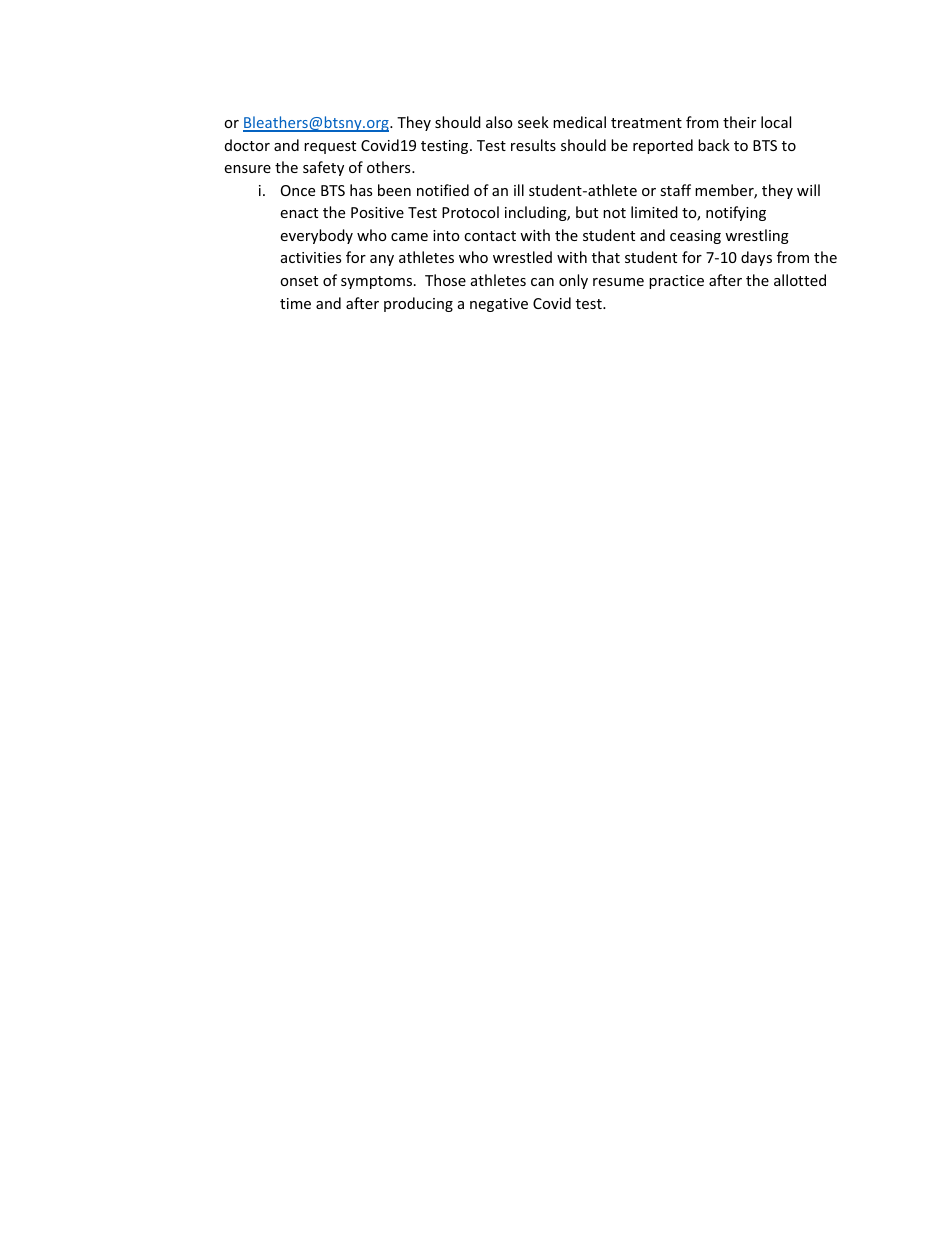 The image size is (952, 1233). I want to click on results, so click(533, 145).
